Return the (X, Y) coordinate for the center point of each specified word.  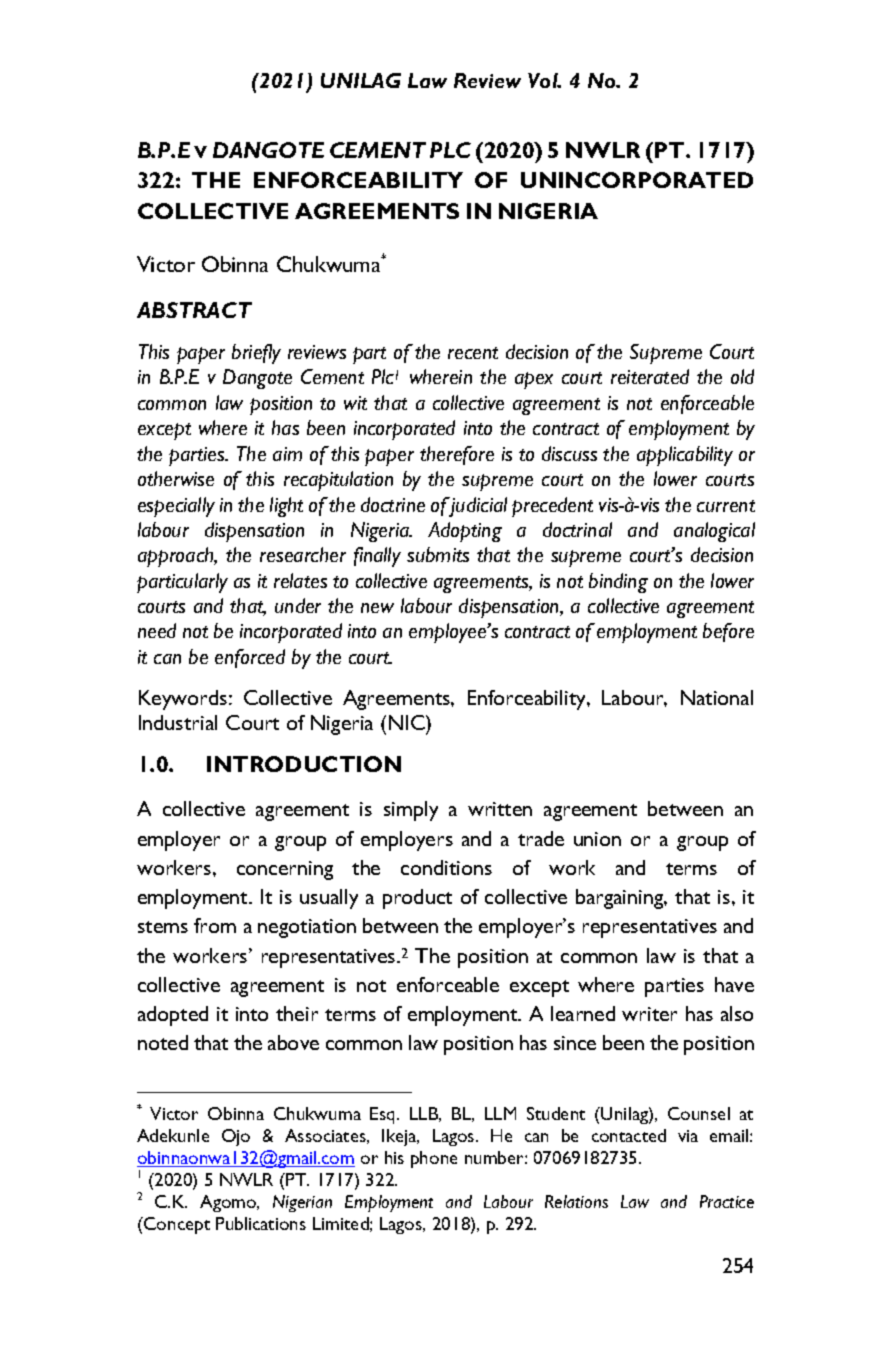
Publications (261, 1223)
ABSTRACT (194, 310)
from (215, 925)
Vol (544, 80)
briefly (256, 354)
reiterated (650, 376)
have (734, 984)
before (728, 632)
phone (434, 1159)
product (417, 899)
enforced (250, 658)
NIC (408, 722)
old (742, 376)
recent (473, 353)
